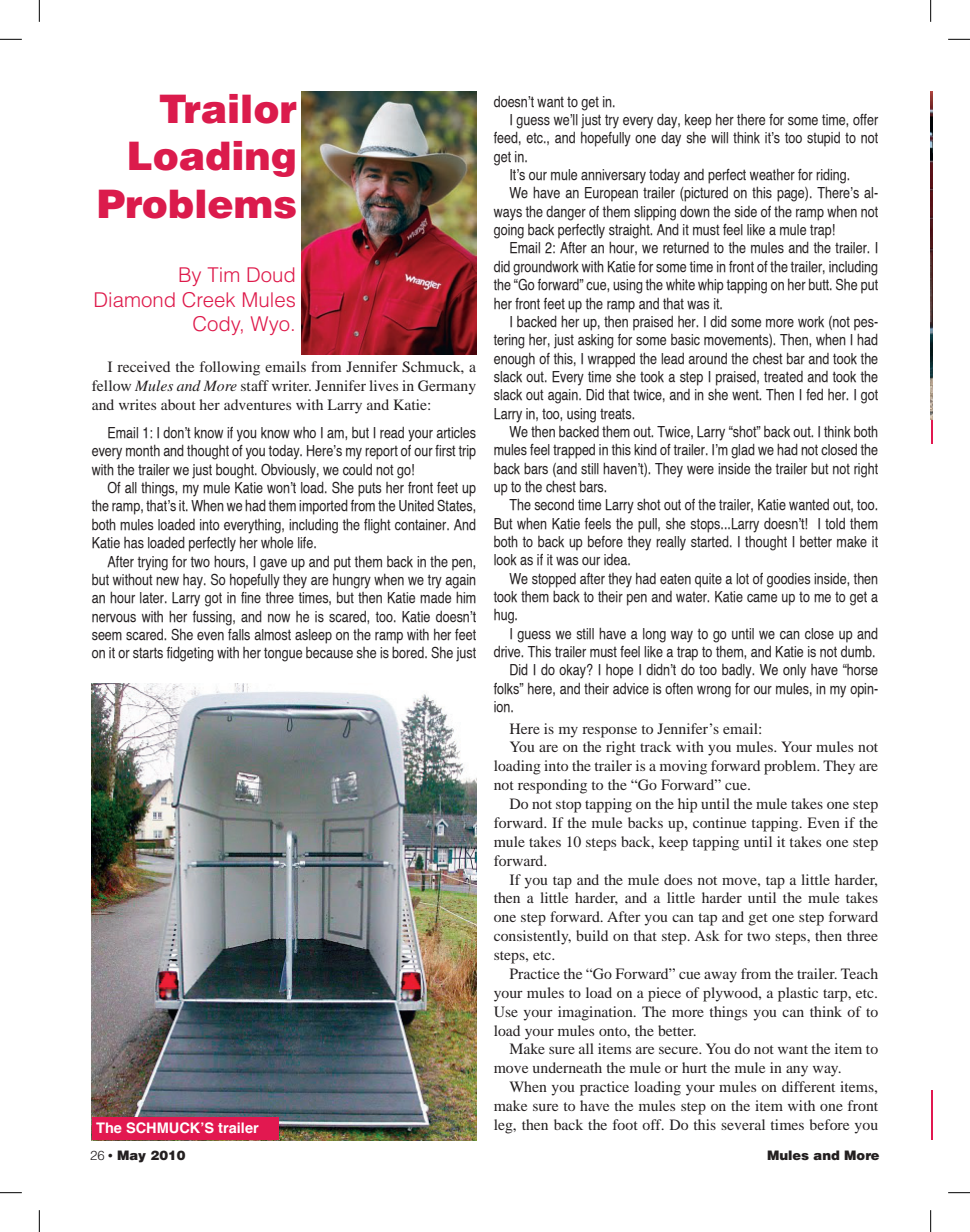 This image has width=970, height=1232. I want to click on going, so click(509, 231).
